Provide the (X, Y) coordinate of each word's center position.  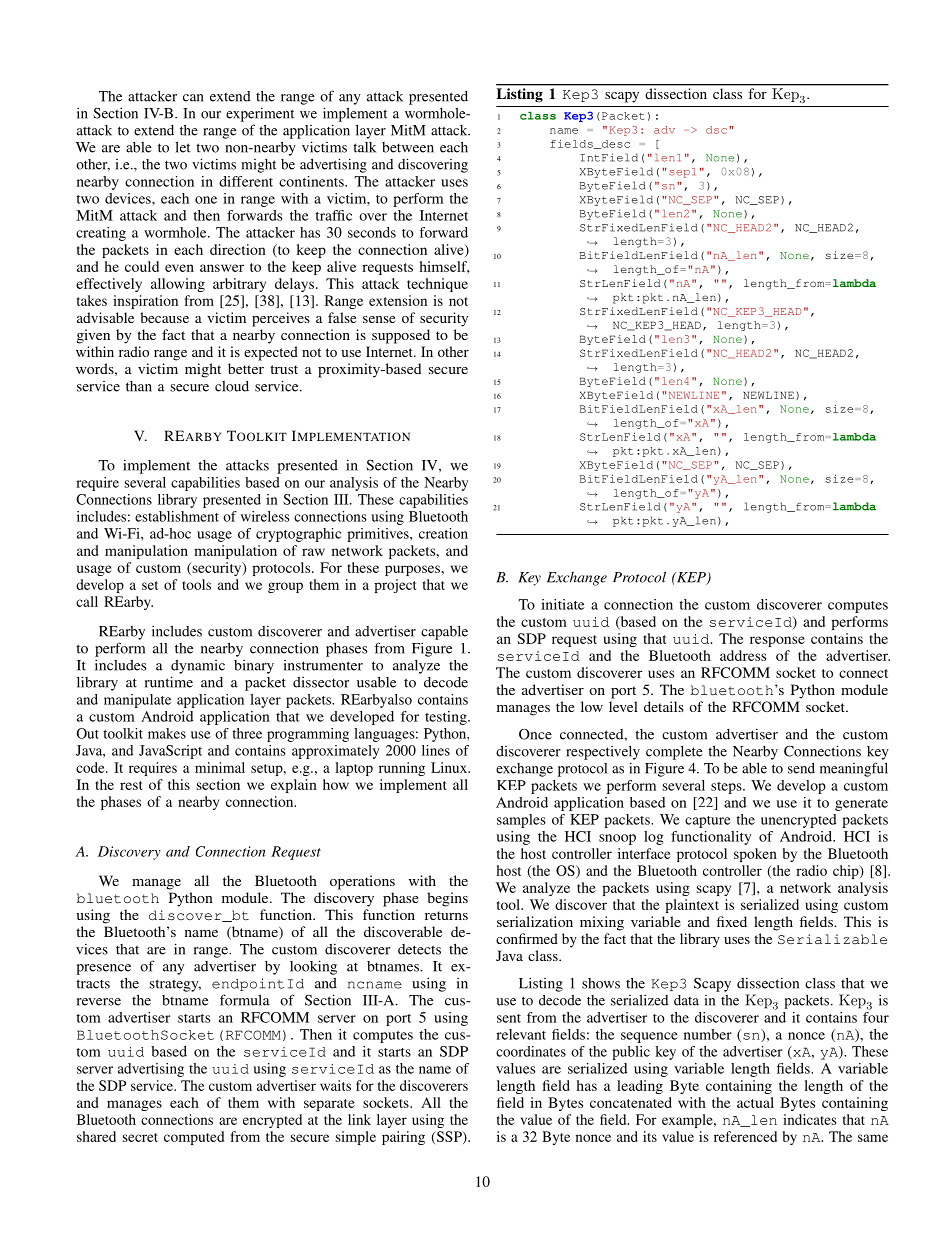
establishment (177, 516)
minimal (220, 767)
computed (194, 1138)
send (801, 768)
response (777, 641)
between (408, 147)
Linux (450, 767)
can (193, 98)
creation (443, 533)
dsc (716, 130)
